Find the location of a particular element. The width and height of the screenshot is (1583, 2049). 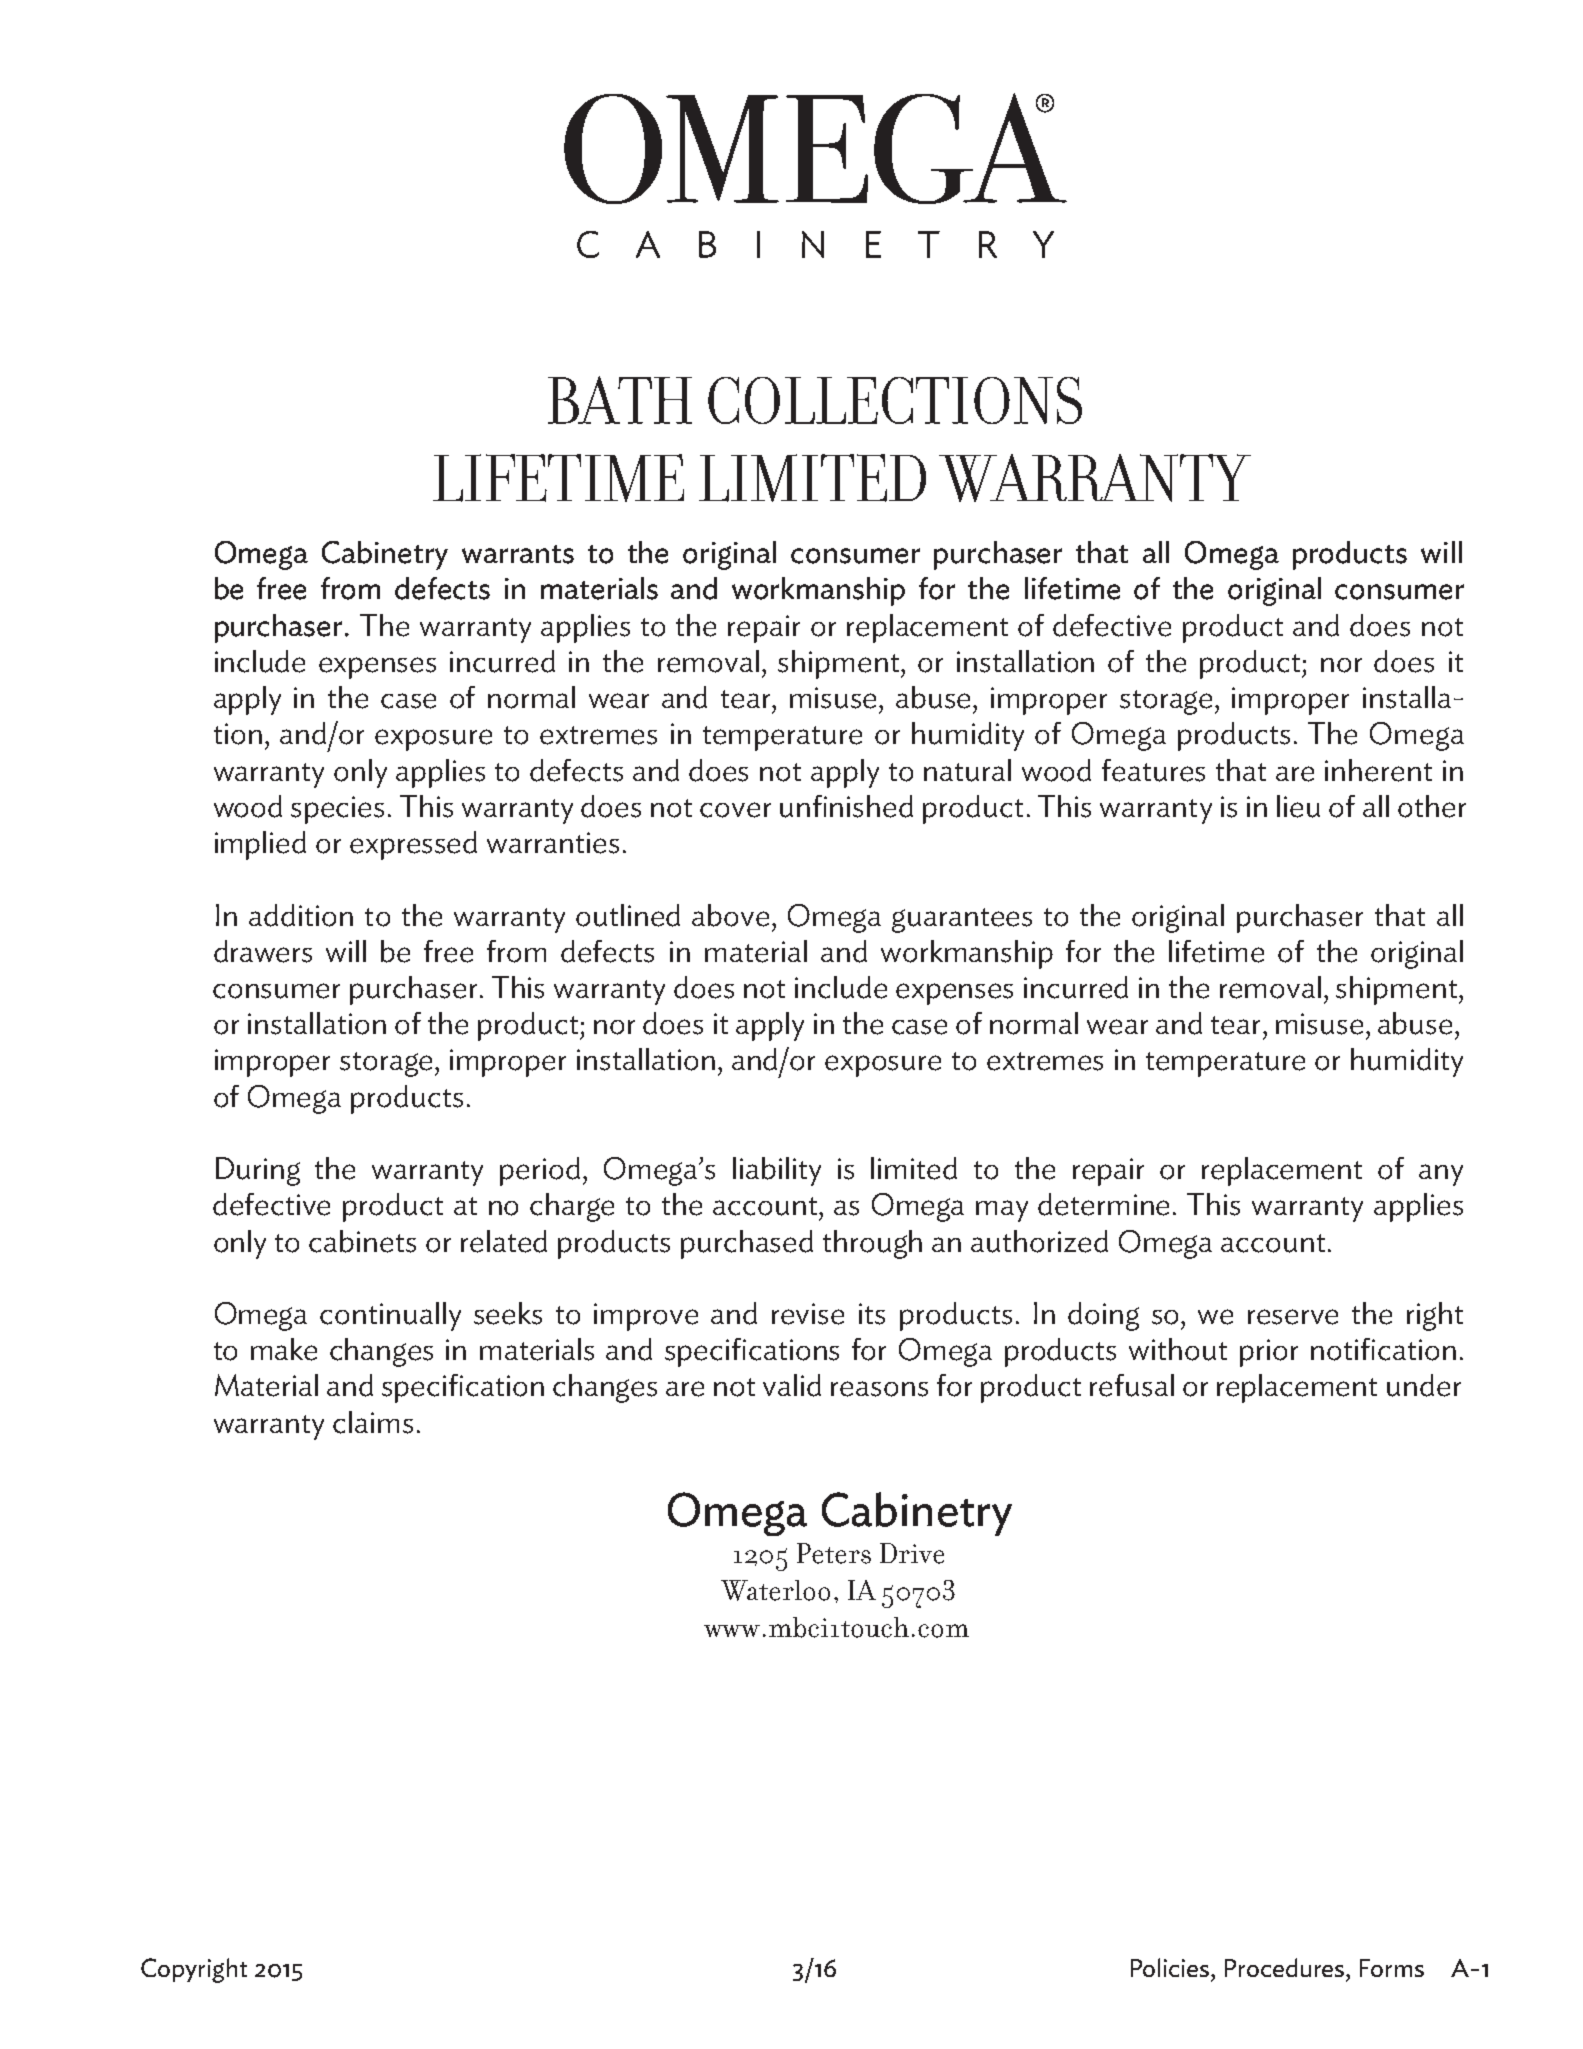

Forms is located at coordinates (1392, 1968).
